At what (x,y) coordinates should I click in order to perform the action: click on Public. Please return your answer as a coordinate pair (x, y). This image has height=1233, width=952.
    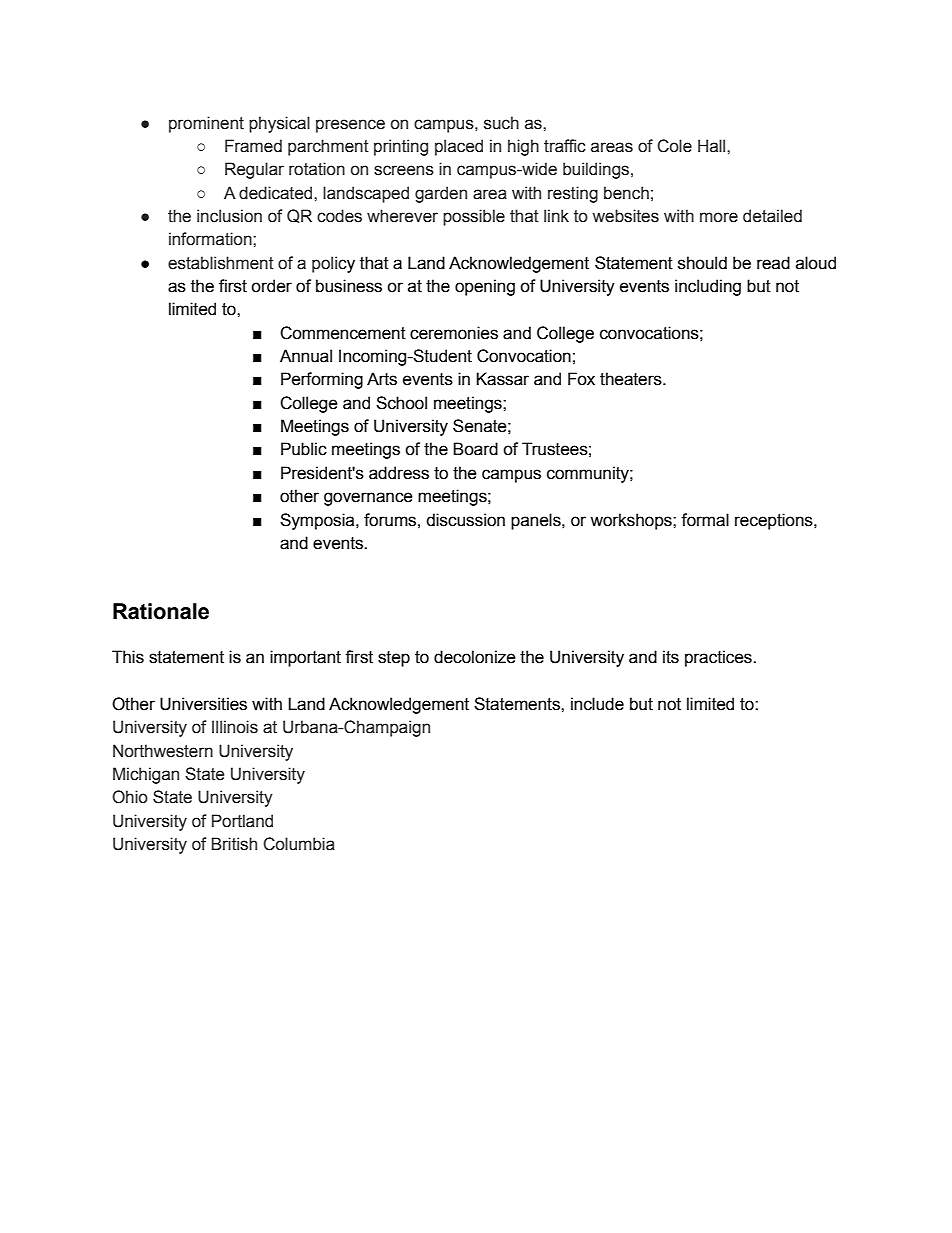
    Looking at the image, I should click on (304, 449).
